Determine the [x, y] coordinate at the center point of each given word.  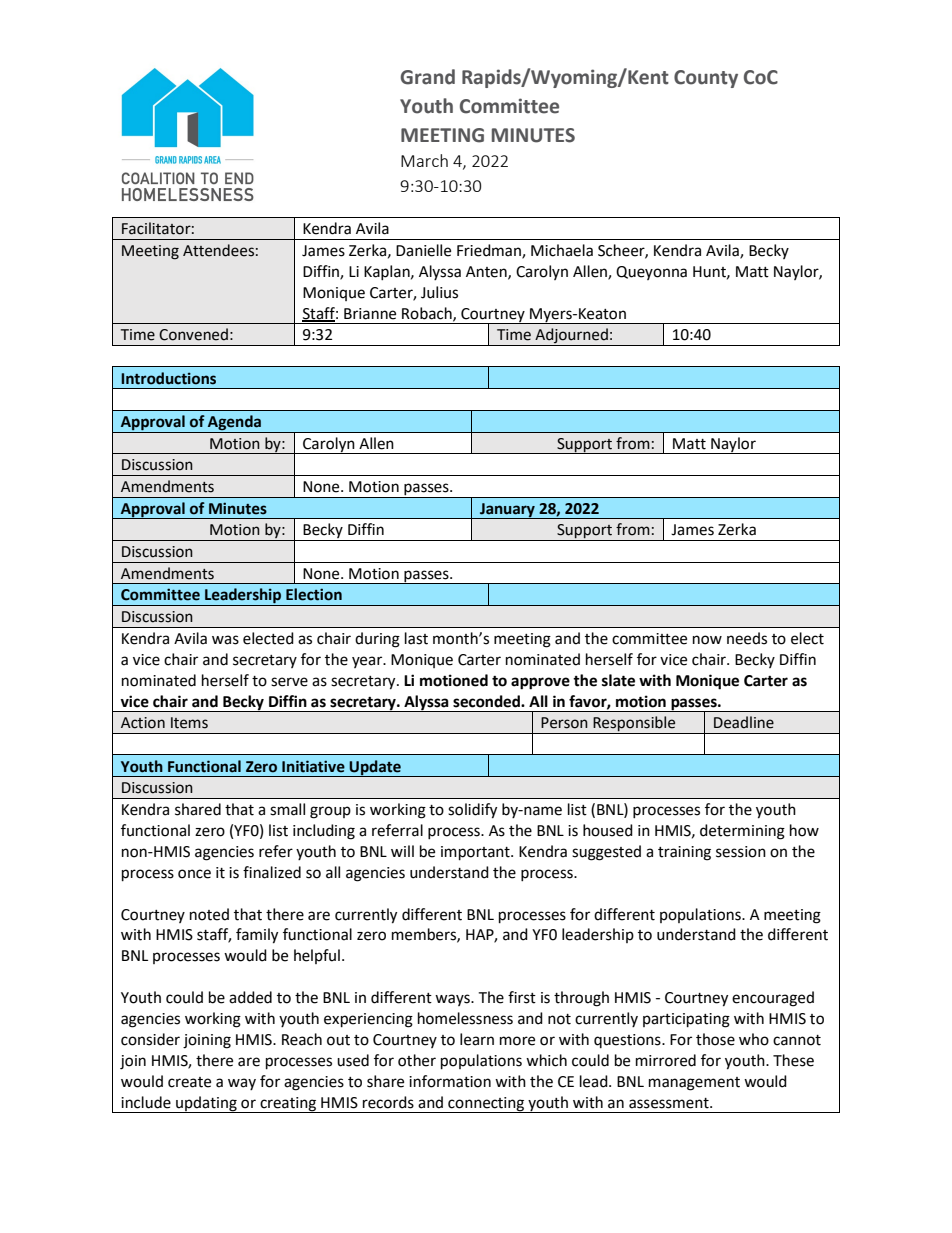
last [416, 638]
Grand [427, 77]
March [424, 160]
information [450, 1081]
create [189, 1082]
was [225, 640]
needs [747, 638]
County [706, 79]
